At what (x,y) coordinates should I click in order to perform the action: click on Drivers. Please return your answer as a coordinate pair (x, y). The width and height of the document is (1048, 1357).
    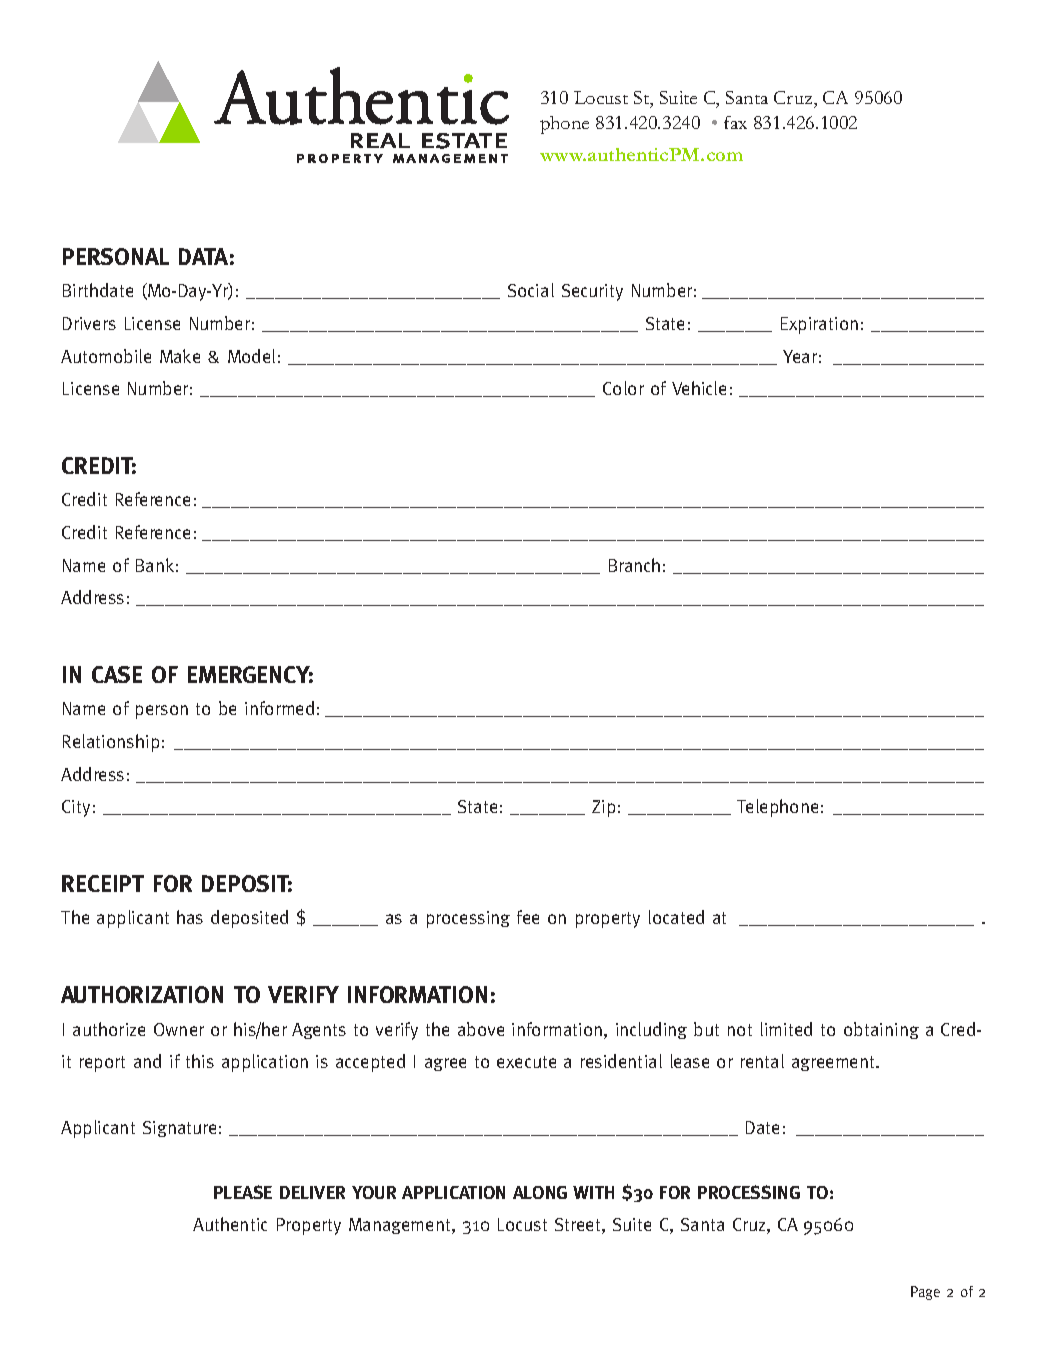
    Looking at the image, I should click on (89, 323).
